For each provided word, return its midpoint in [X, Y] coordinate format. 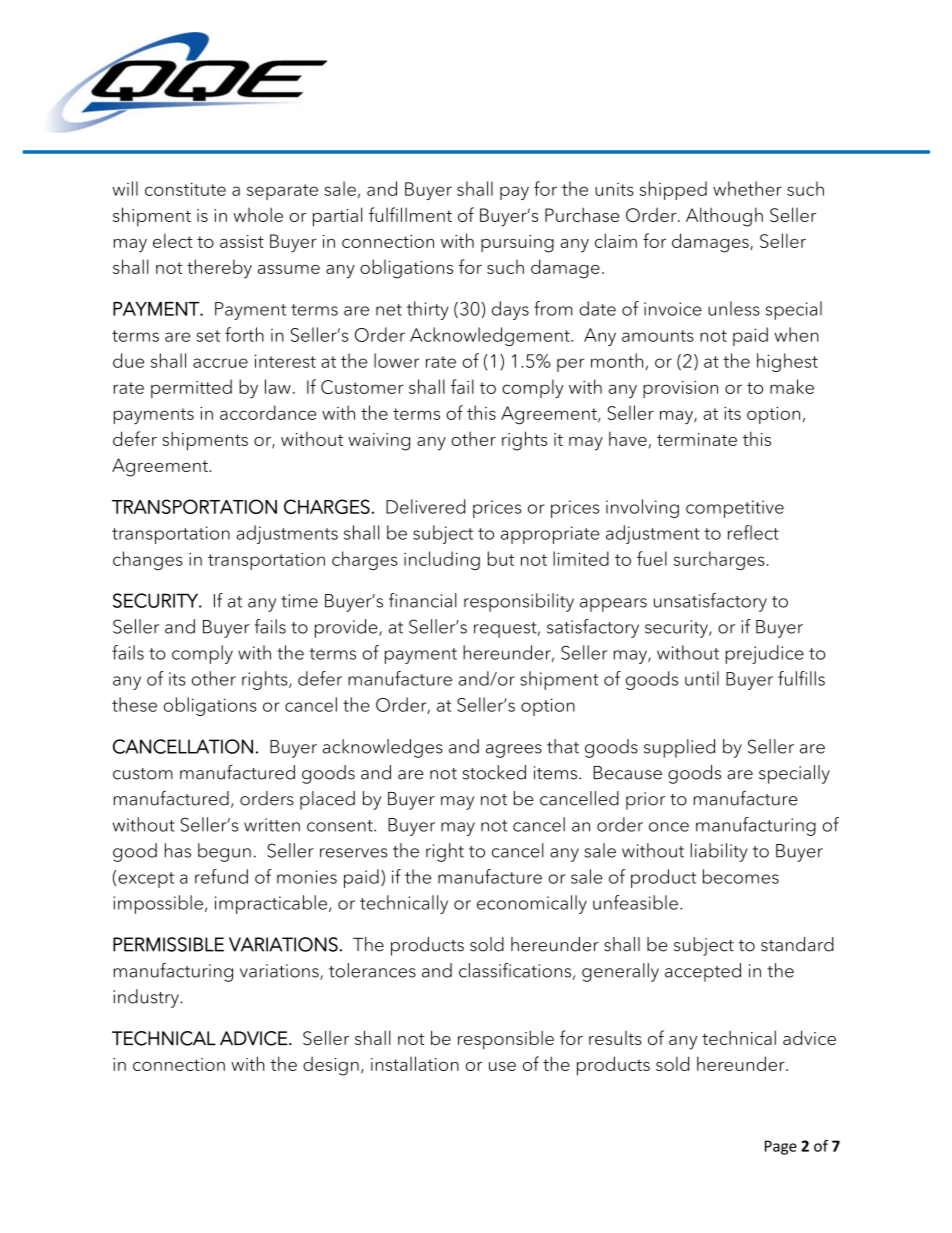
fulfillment [410, 214]
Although [724, 217]
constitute [185, 189]
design [331, 1066]
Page [781, 1147]
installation [415, 1063]
